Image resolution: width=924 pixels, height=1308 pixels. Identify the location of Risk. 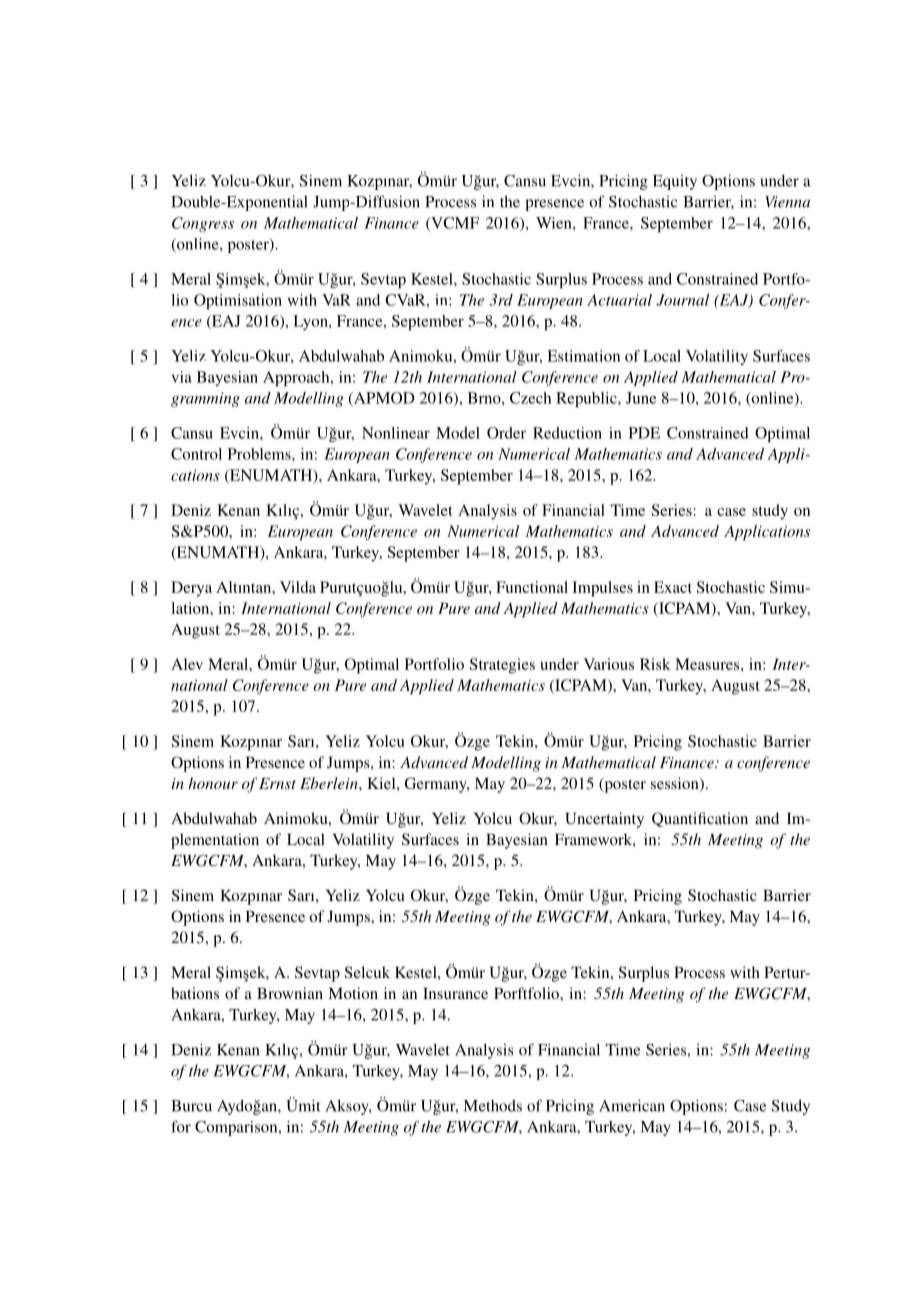
(655, 664).
